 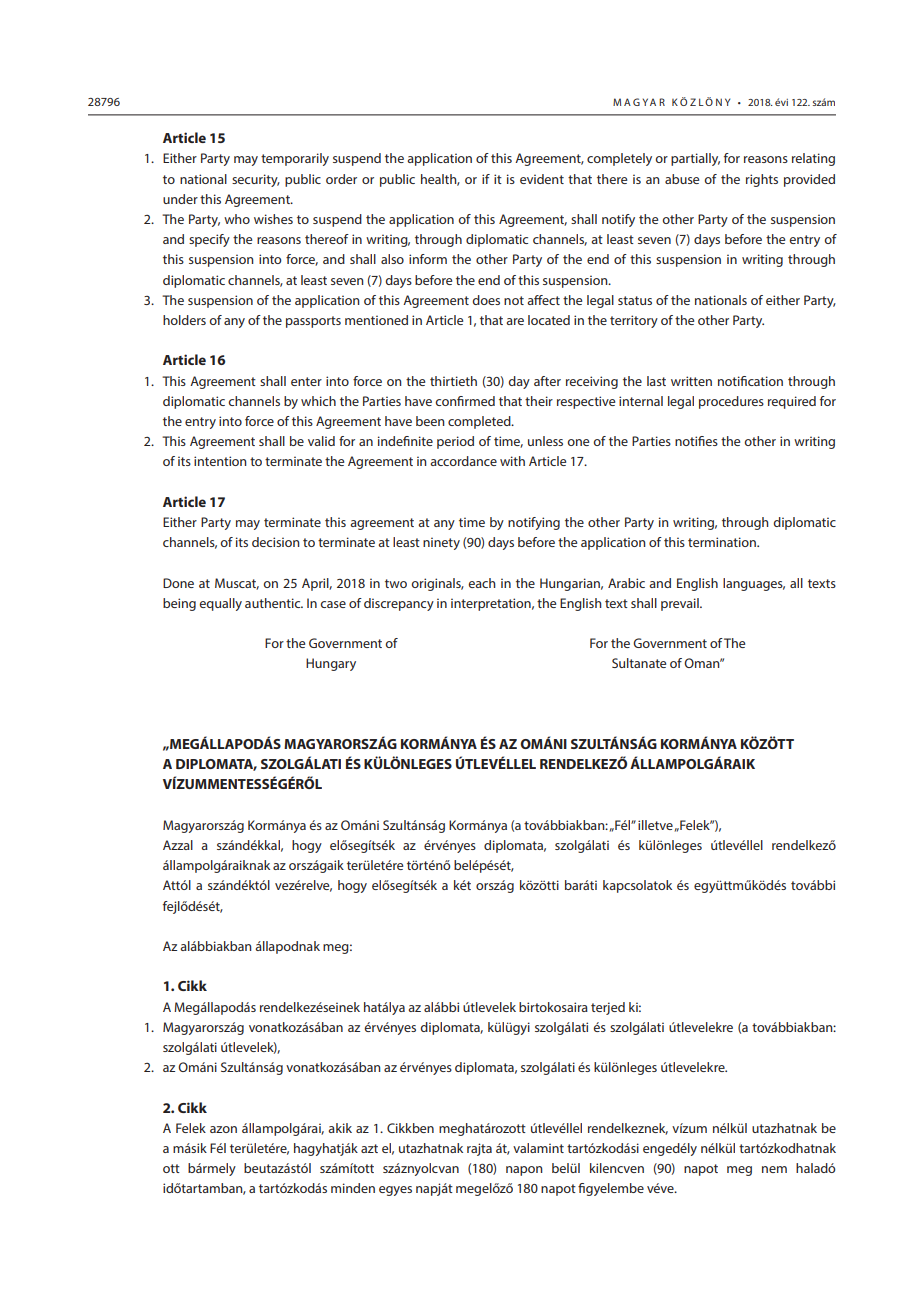 What do you see at coordinates (542, 179) in the screenshot?
I see `evident` at bounding box center [542, 179].
